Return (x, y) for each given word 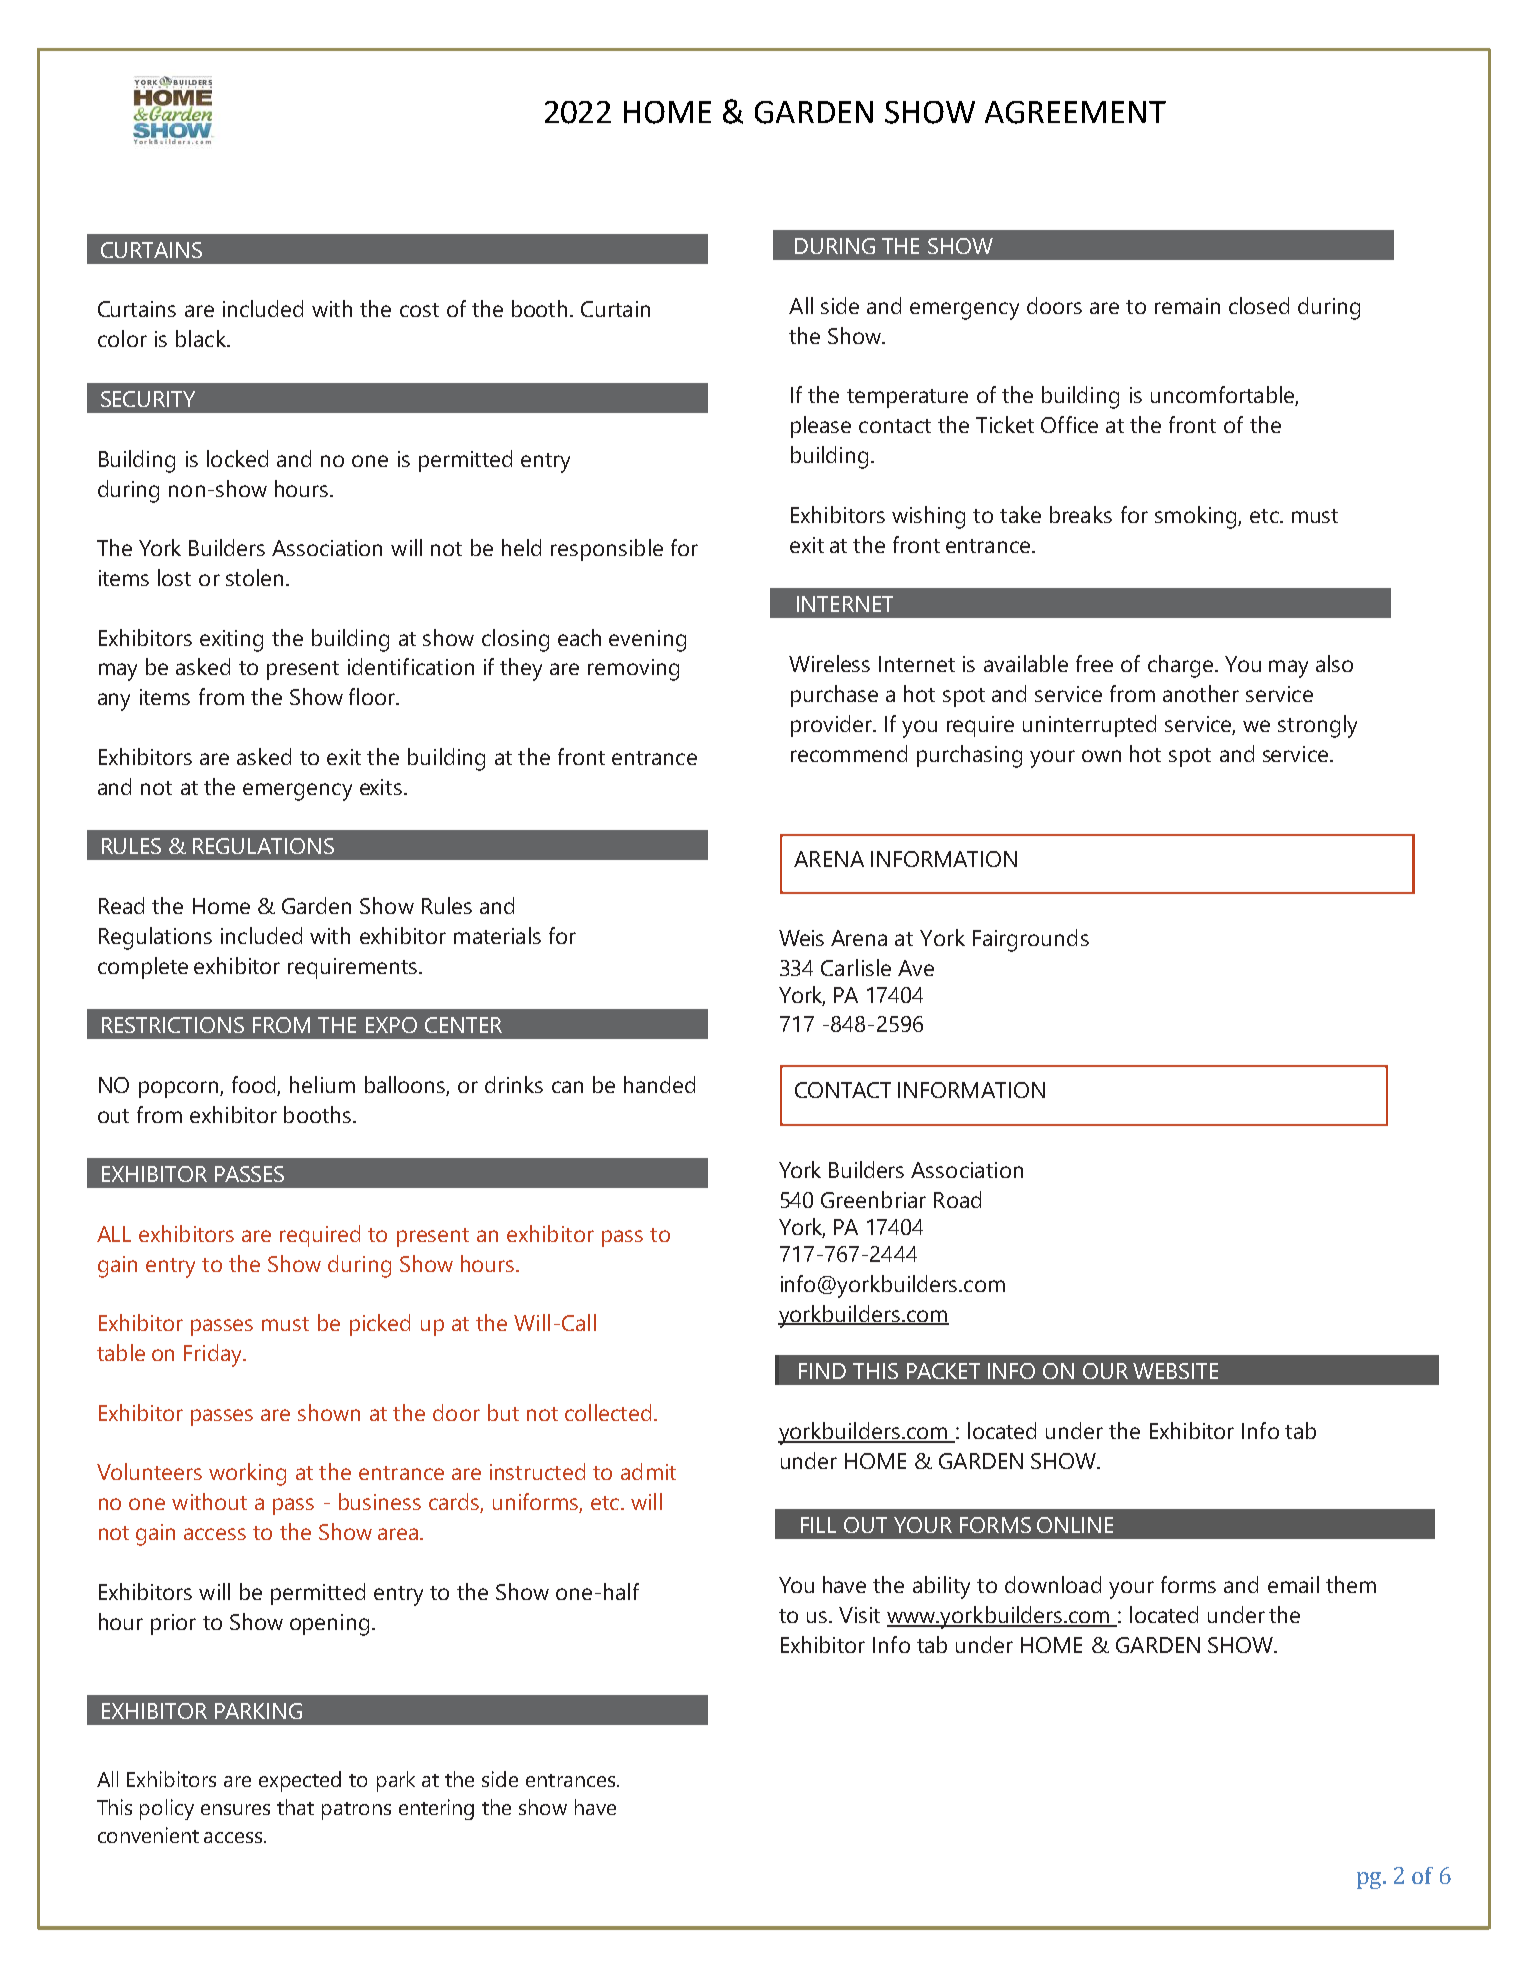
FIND (822, 1371)
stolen (254, 577)
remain (1187, 306)
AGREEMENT (1075, 112)
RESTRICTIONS (173, 1025)
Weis (801, 938)
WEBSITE (1175, 1371)
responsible (607, 550)
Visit (859, 1615)
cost (419, 310)
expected (300, 1781)
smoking (1197, 517)
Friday (214, 1355)
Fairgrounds (1031, 940)
